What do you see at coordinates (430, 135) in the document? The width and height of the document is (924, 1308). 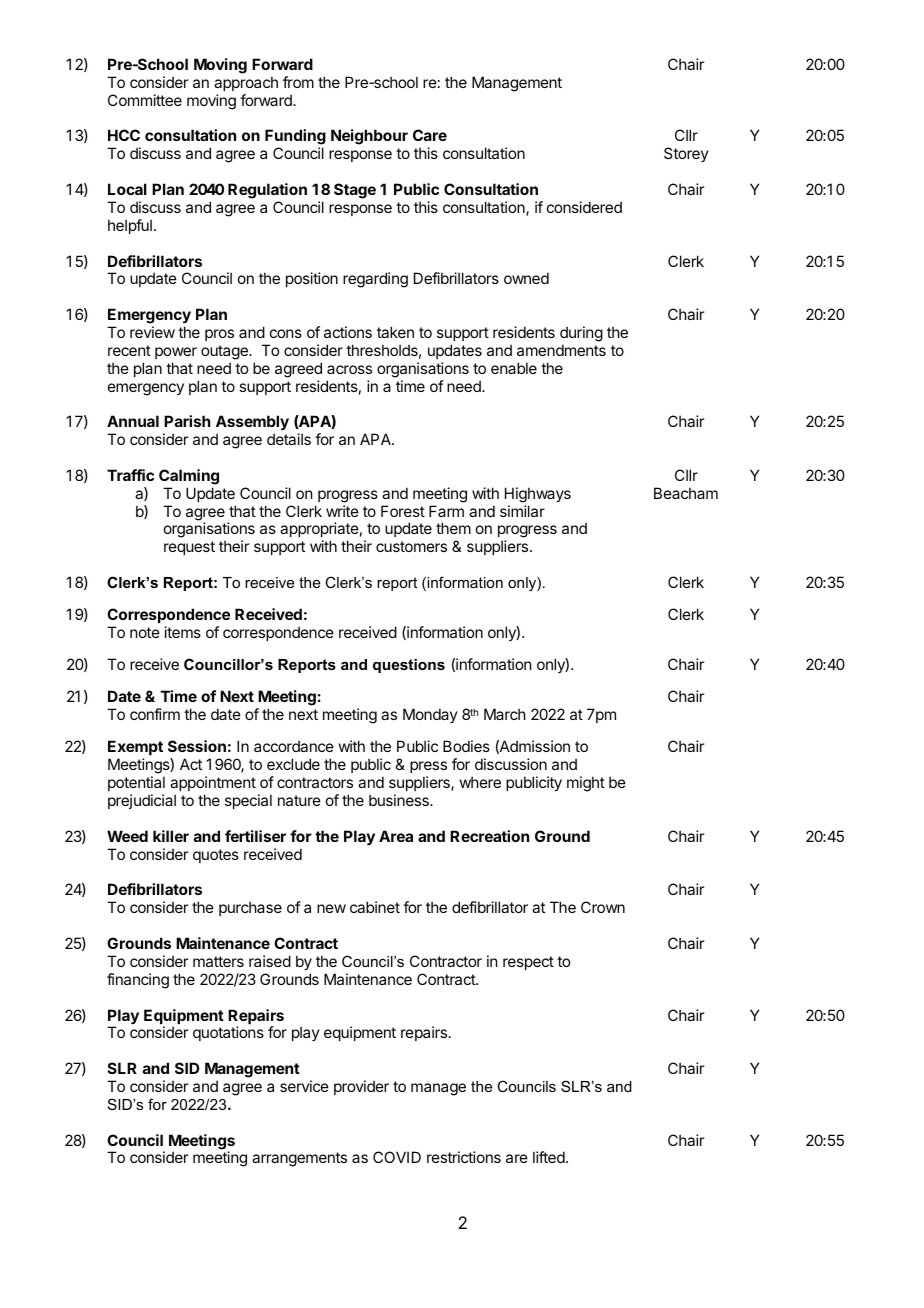 I see `Care` at bounding box center [430, 135].
